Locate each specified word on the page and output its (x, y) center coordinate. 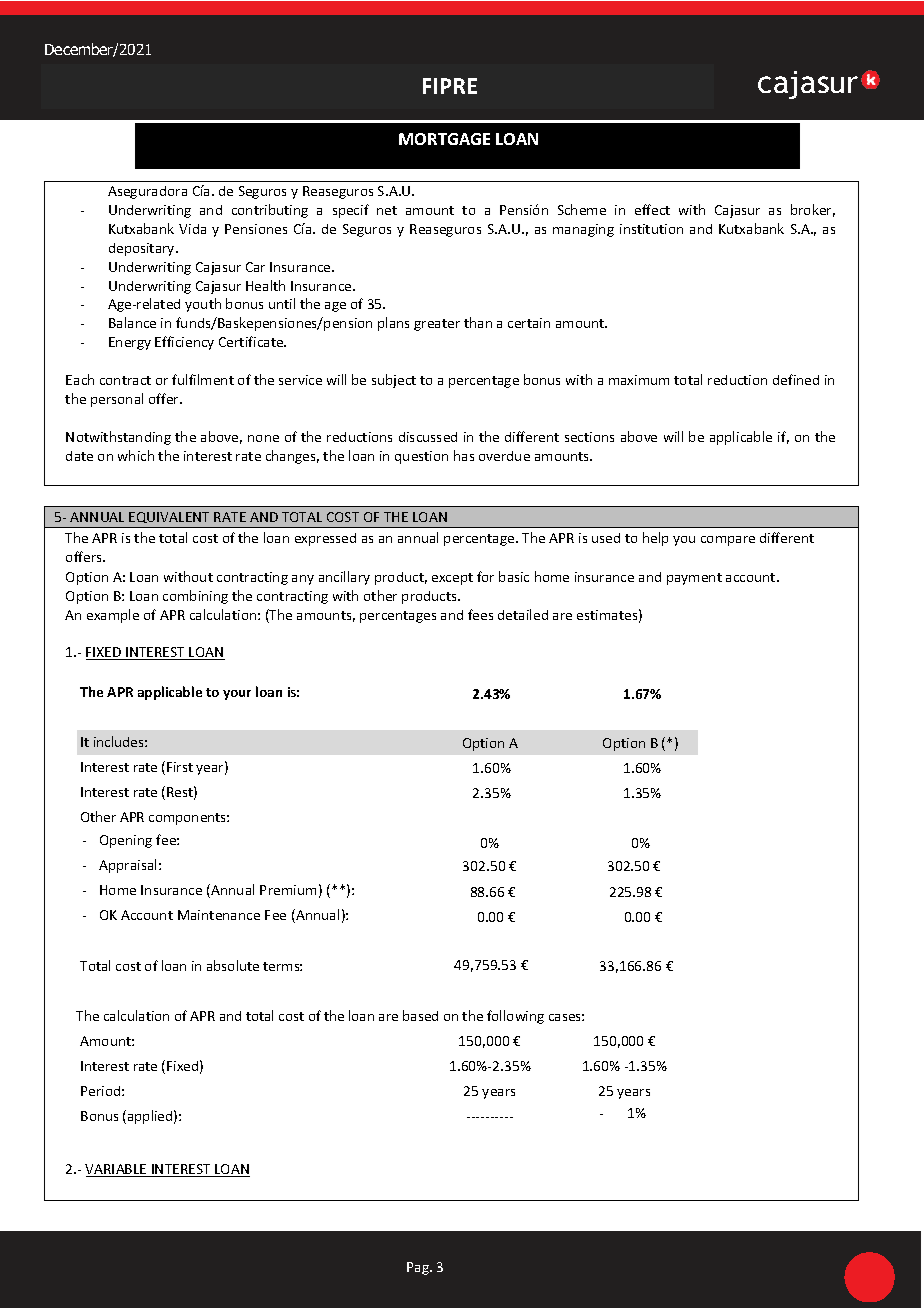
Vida (192, 229)
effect (652, 209)
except (452, 579)
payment (694, 579)
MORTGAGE (444, 139)
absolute (233, 965)
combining (195, 597)
